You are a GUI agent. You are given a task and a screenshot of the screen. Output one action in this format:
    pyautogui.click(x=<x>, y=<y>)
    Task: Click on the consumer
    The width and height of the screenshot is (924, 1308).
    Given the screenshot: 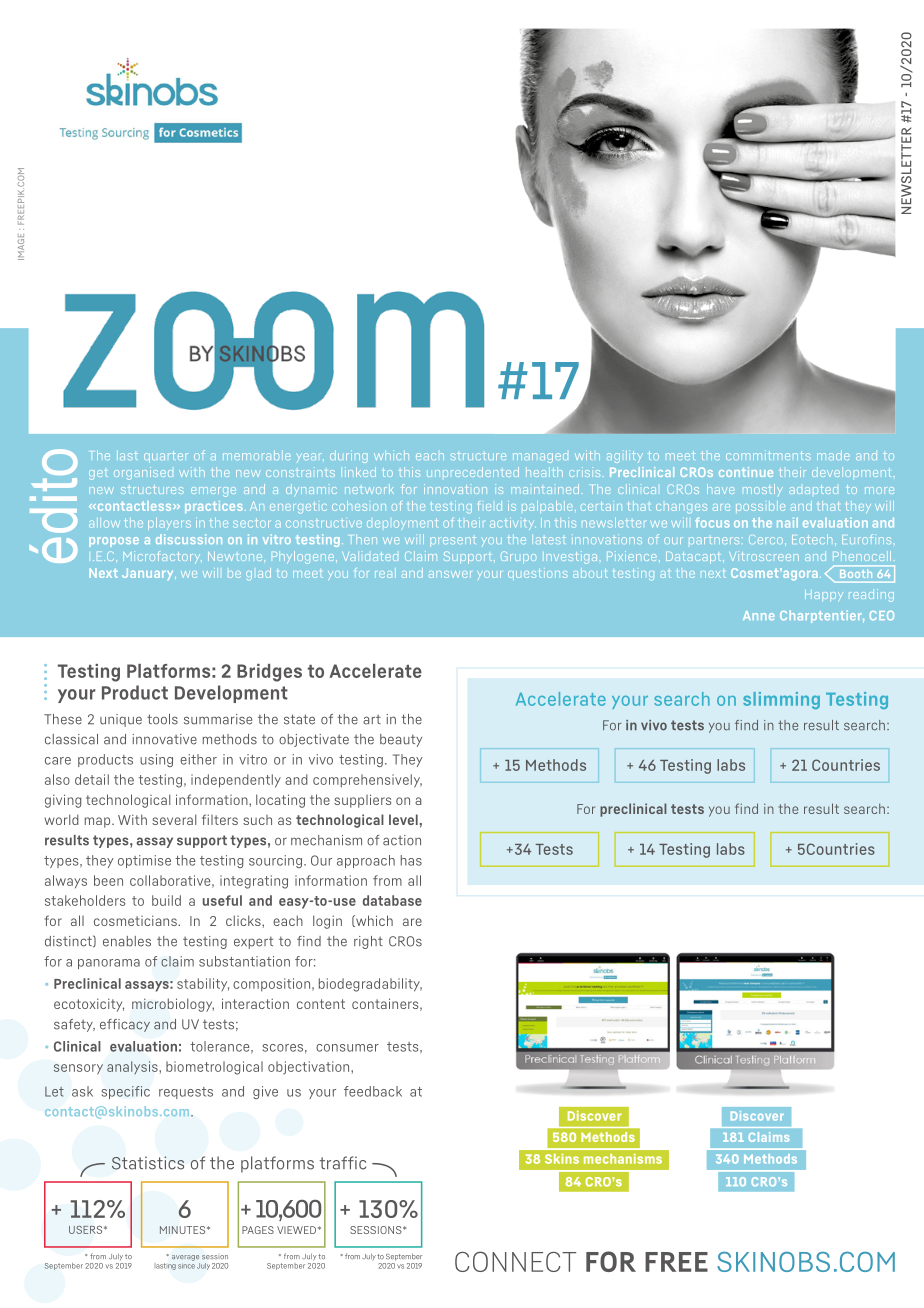 What is the action you would take?
    pyautogui.click(x=347, y=1048)
